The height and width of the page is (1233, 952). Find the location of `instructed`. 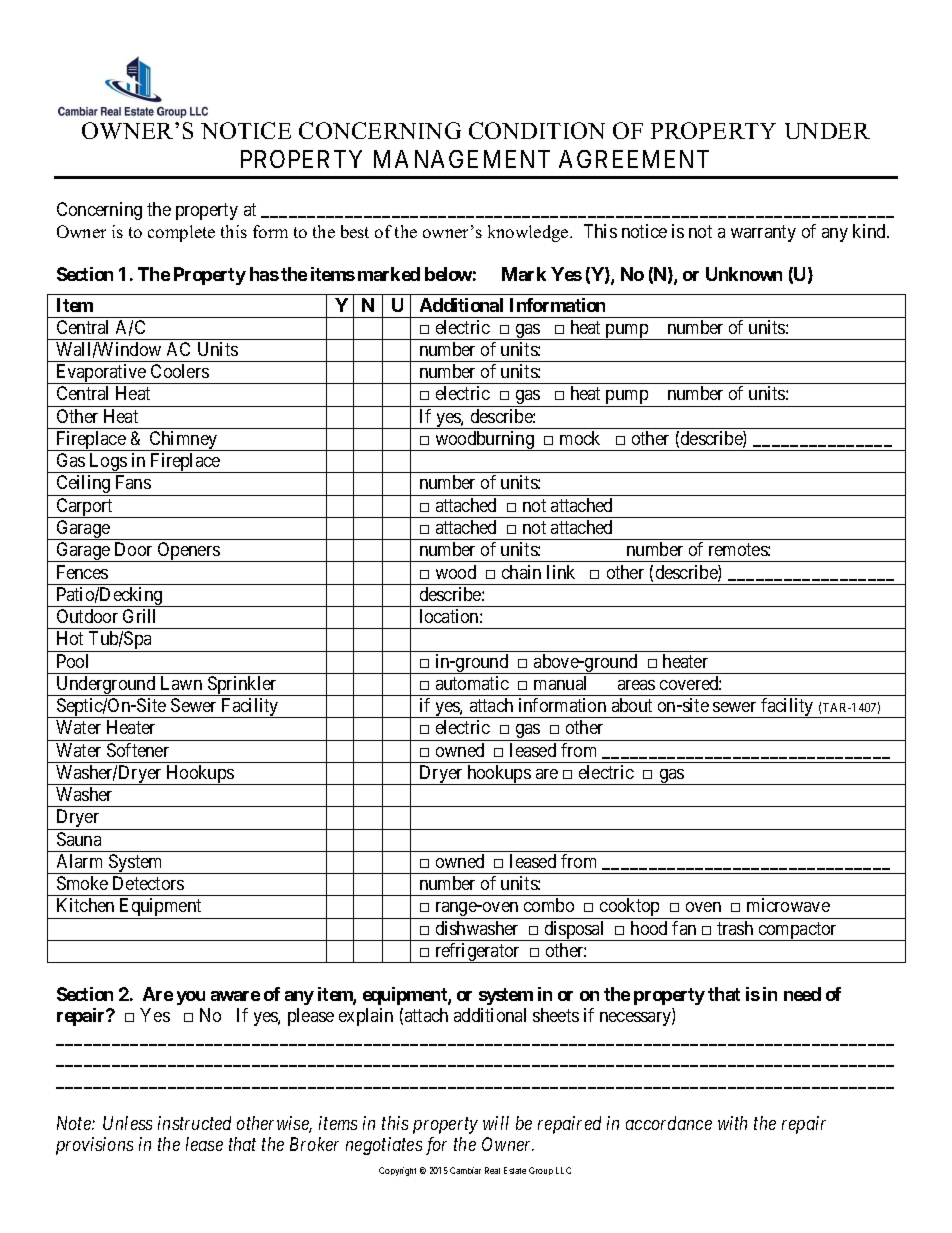

instructed is located at coordinates (194, 1123).
